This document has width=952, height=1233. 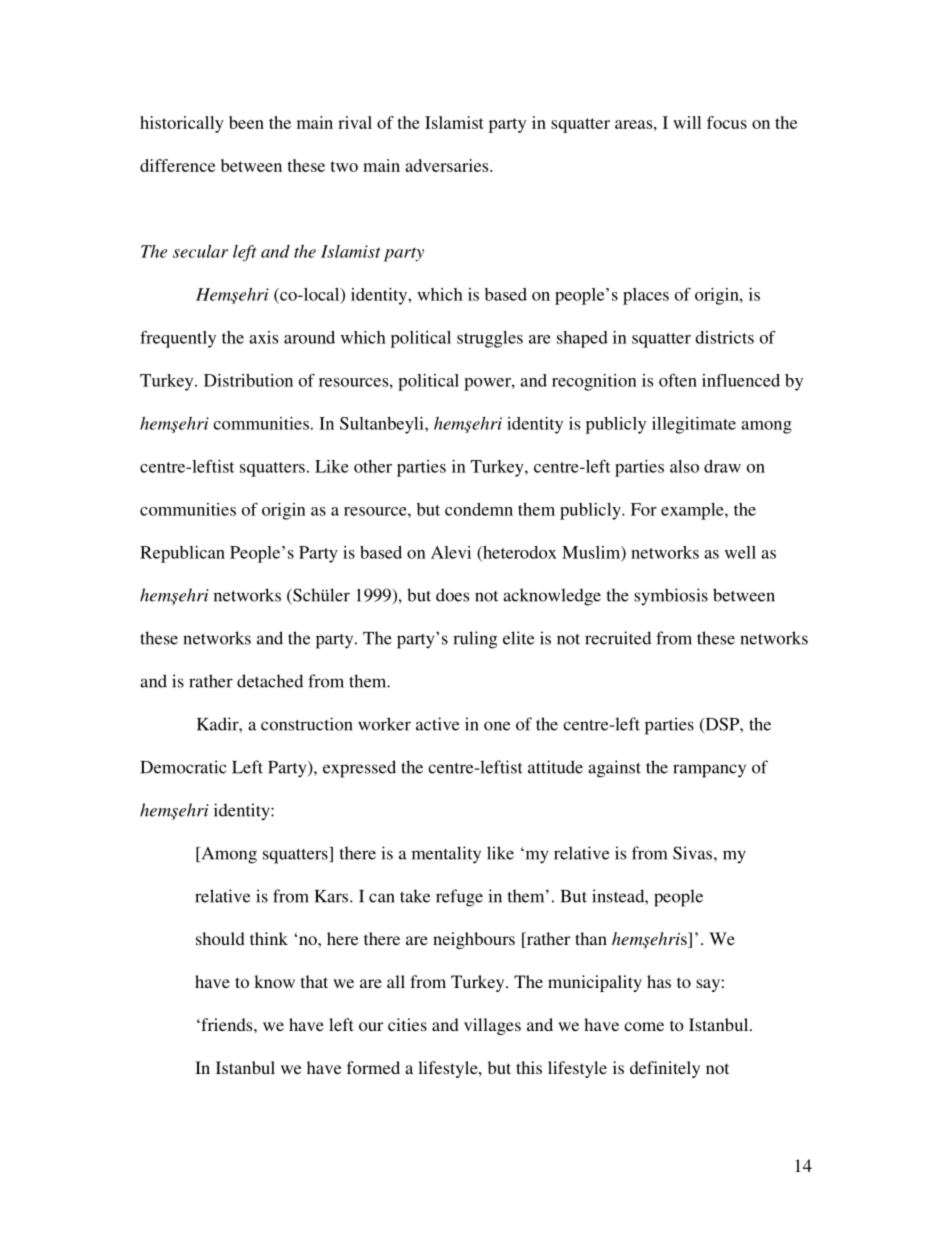 What do you see at coordinates (248, 380) in the document?
I see `Distribution` at bounding box center [248, 380].
